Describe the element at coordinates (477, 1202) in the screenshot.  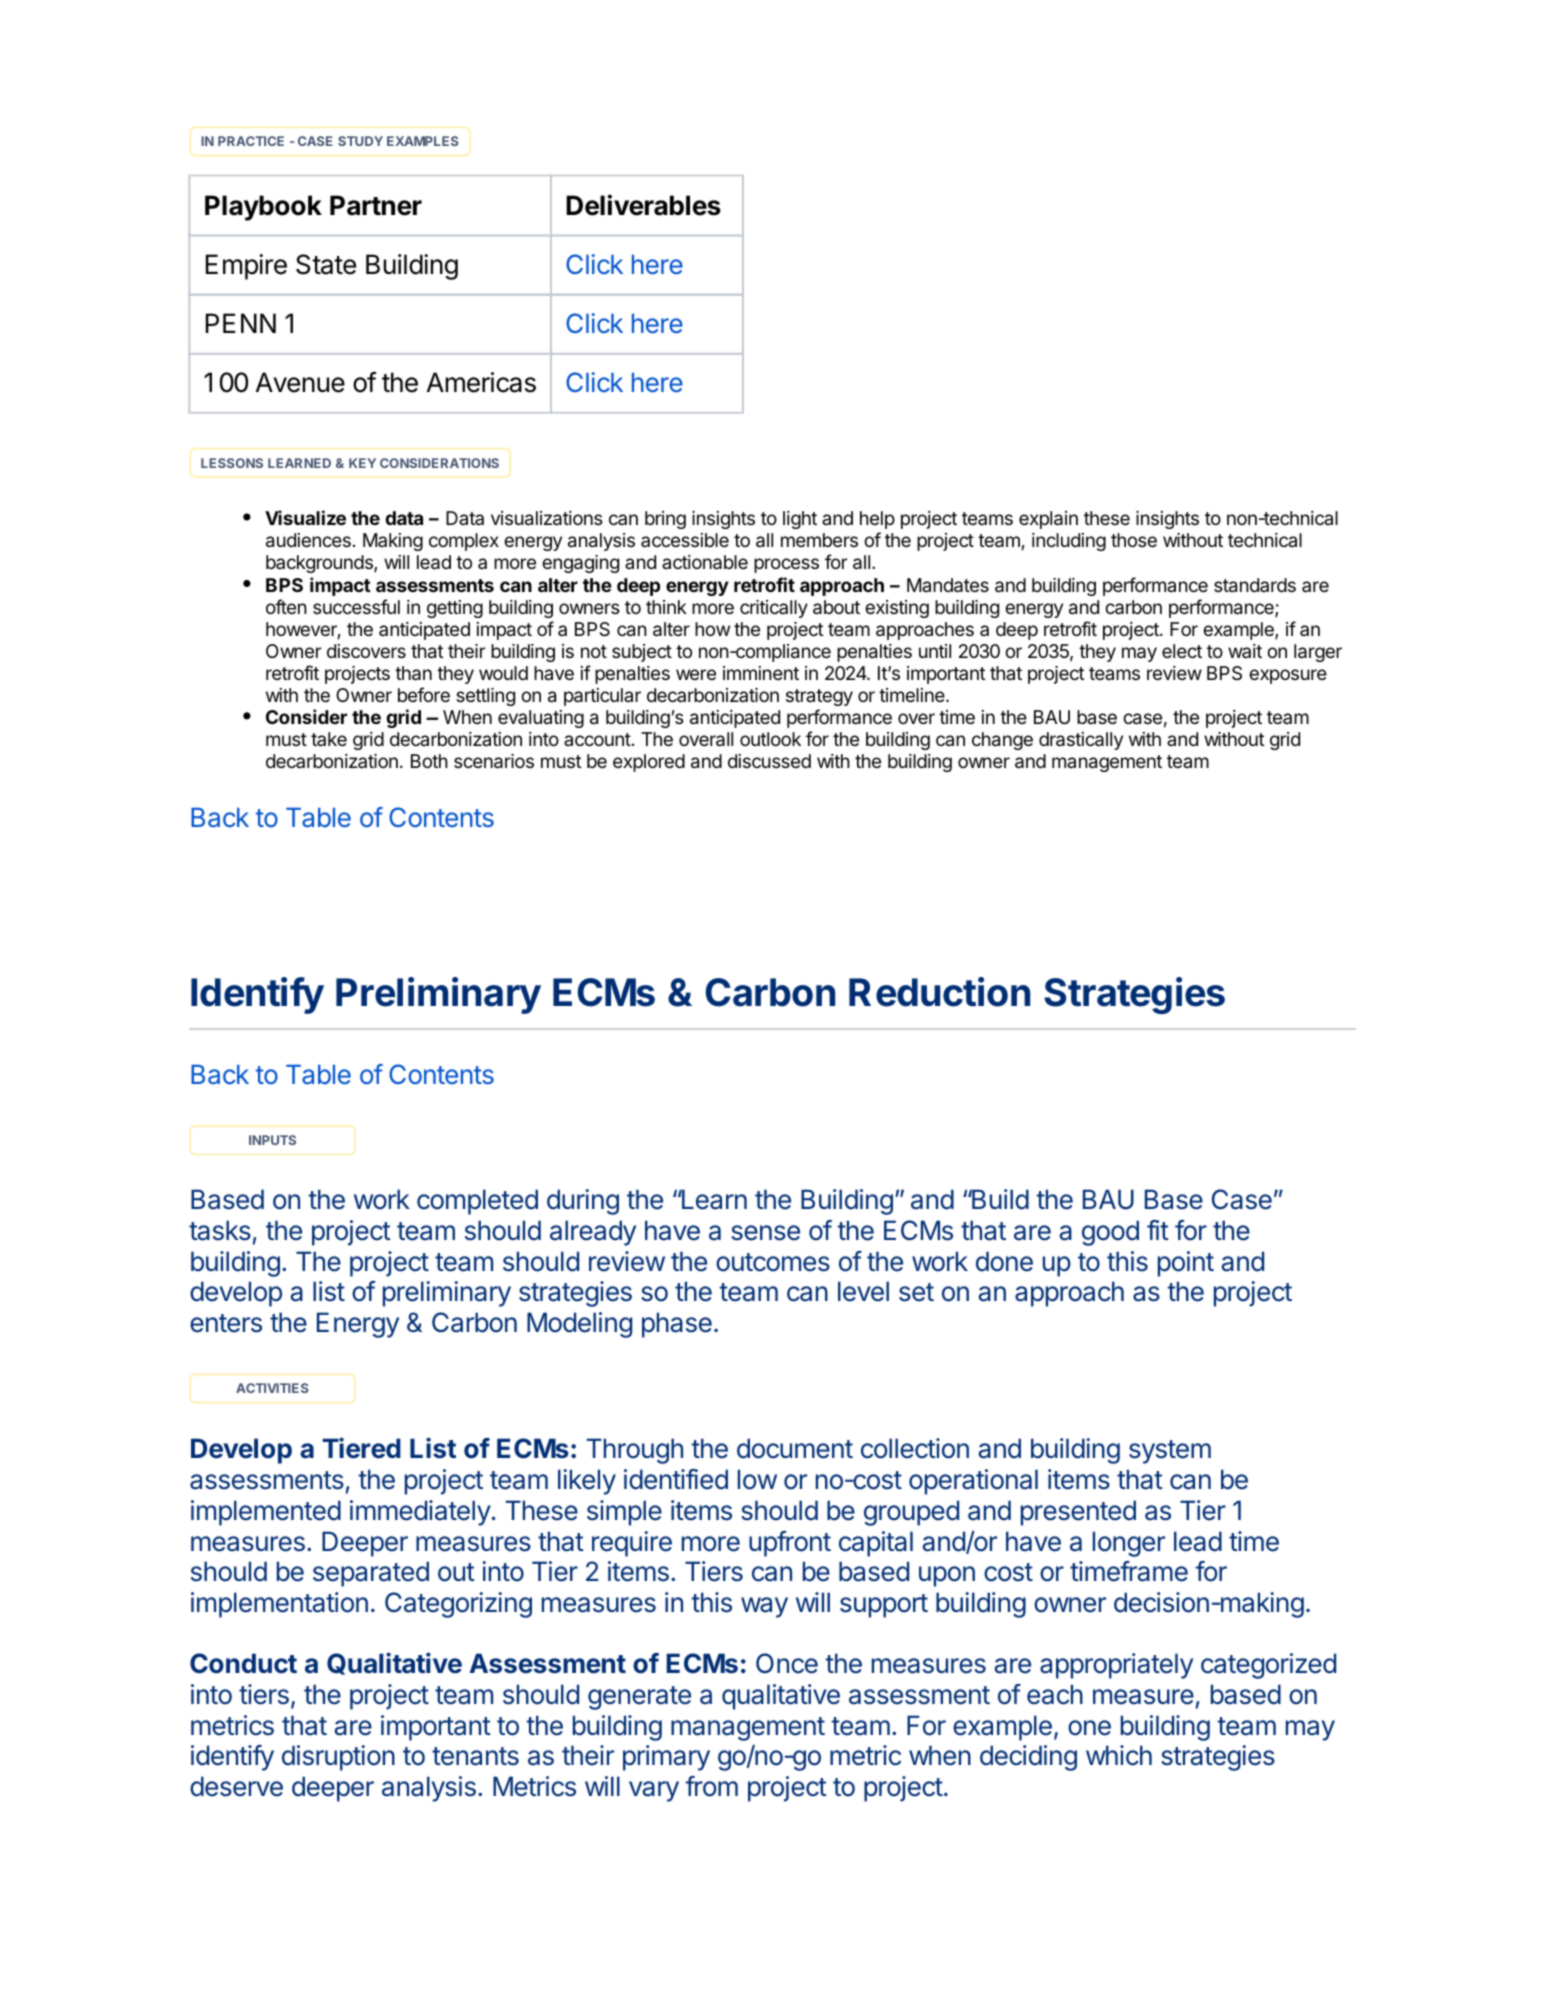
I see `completed` at that location.
